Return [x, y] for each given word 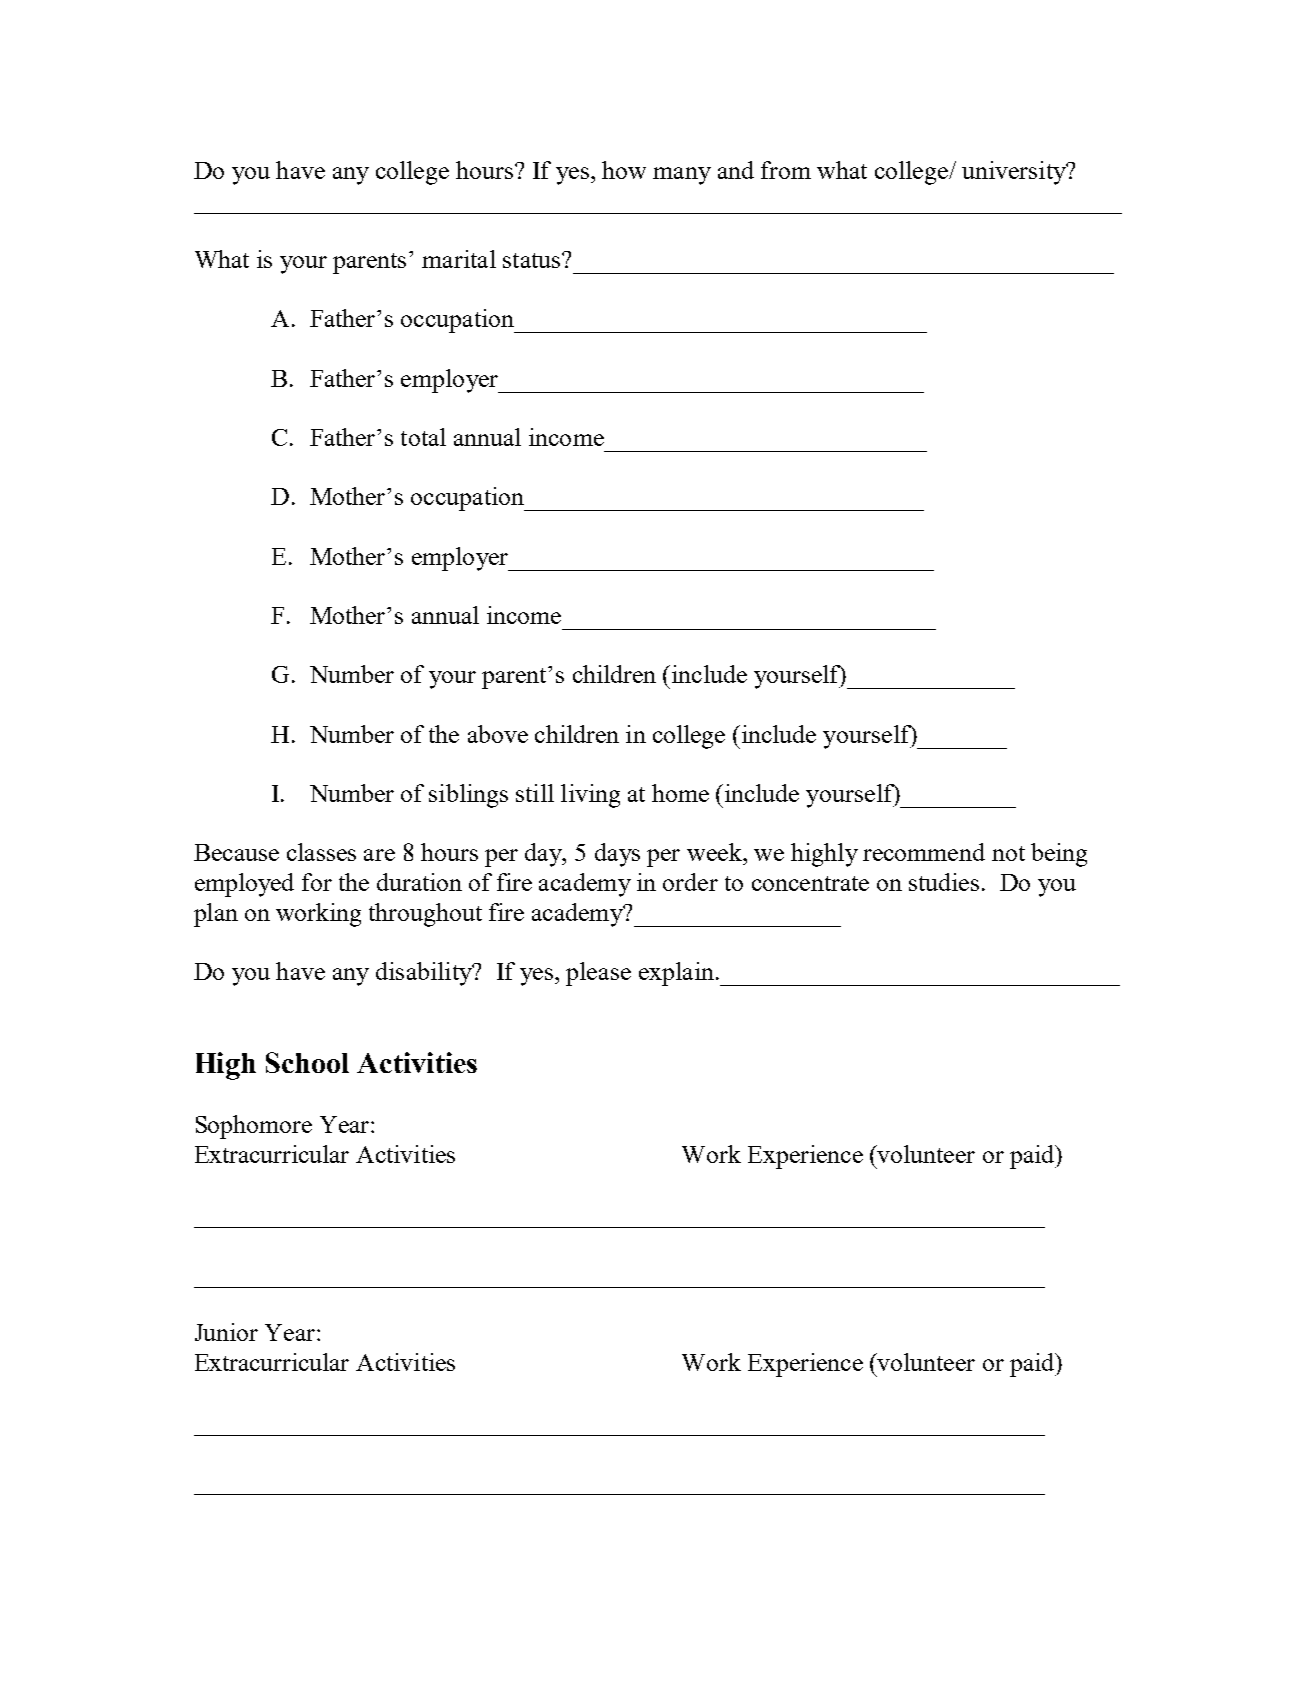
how [624, 170]
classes [321, 852]
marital [459, 259]
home [680, 793]
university [1015, 173]
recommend [924, 852]
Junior [226, 1332]
